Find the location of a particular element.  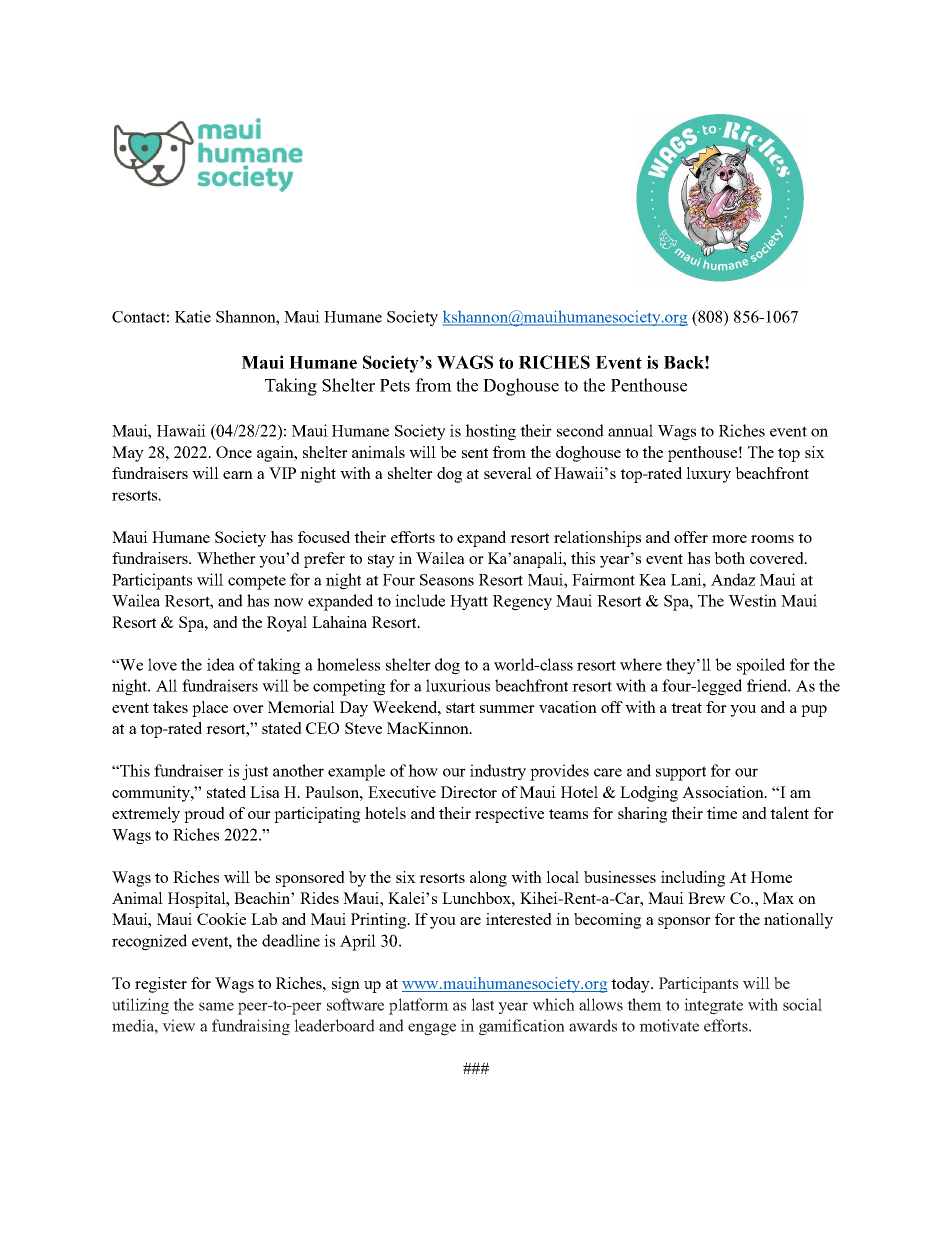

proud is located at coordinates (204, 815).
